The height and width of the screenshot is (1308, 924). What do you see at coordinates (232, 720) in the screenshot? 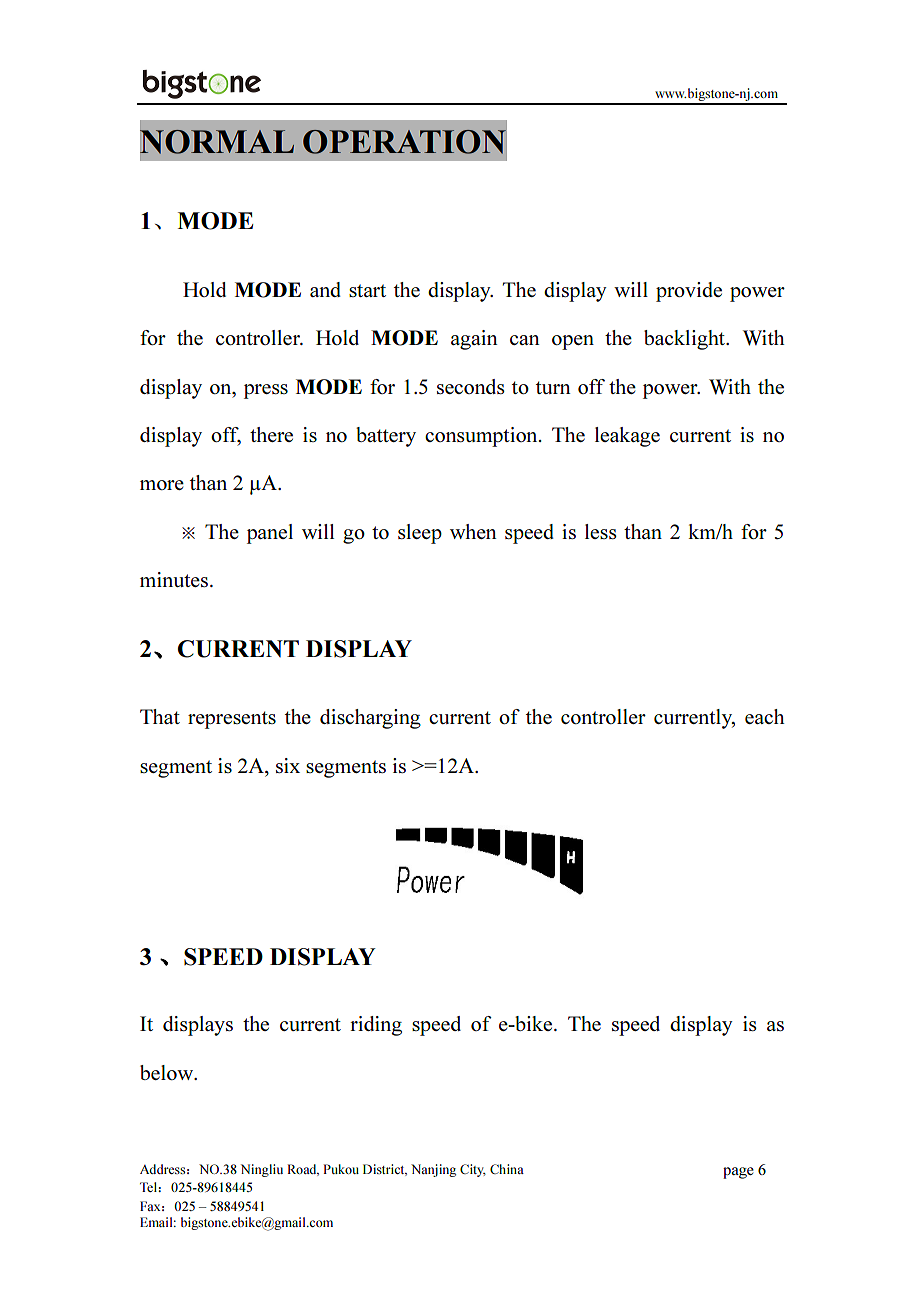
I see `represents` at bounding box center [232, 720].
